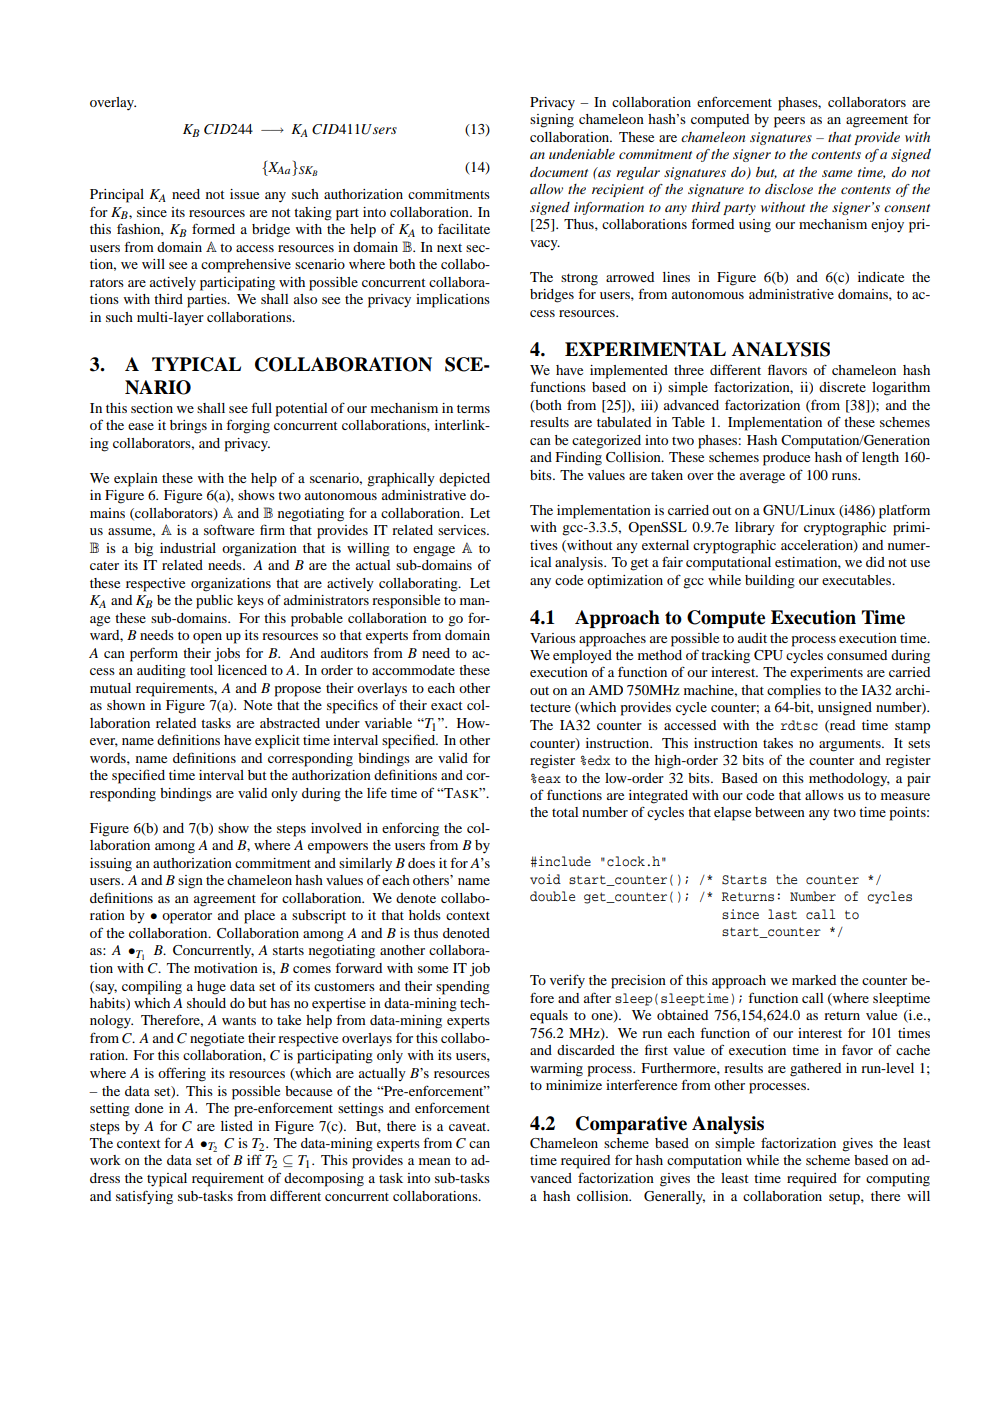 The width and height of the page is (996, 1409). Describe the element at coordinates (559, 172) in the page. I see `document` at that location.
